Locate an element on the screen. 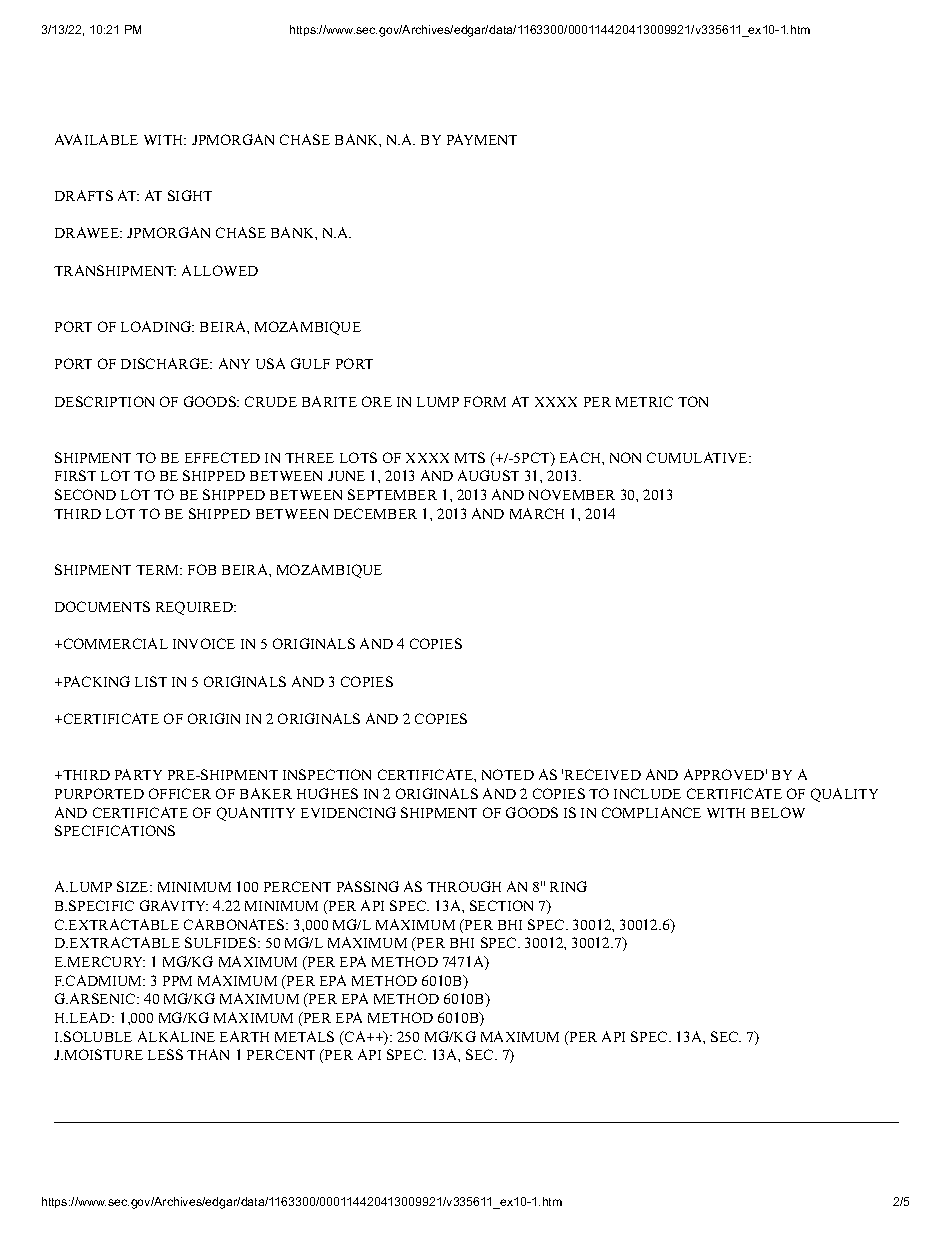  MARCH is located at coordinates (537, 513).
